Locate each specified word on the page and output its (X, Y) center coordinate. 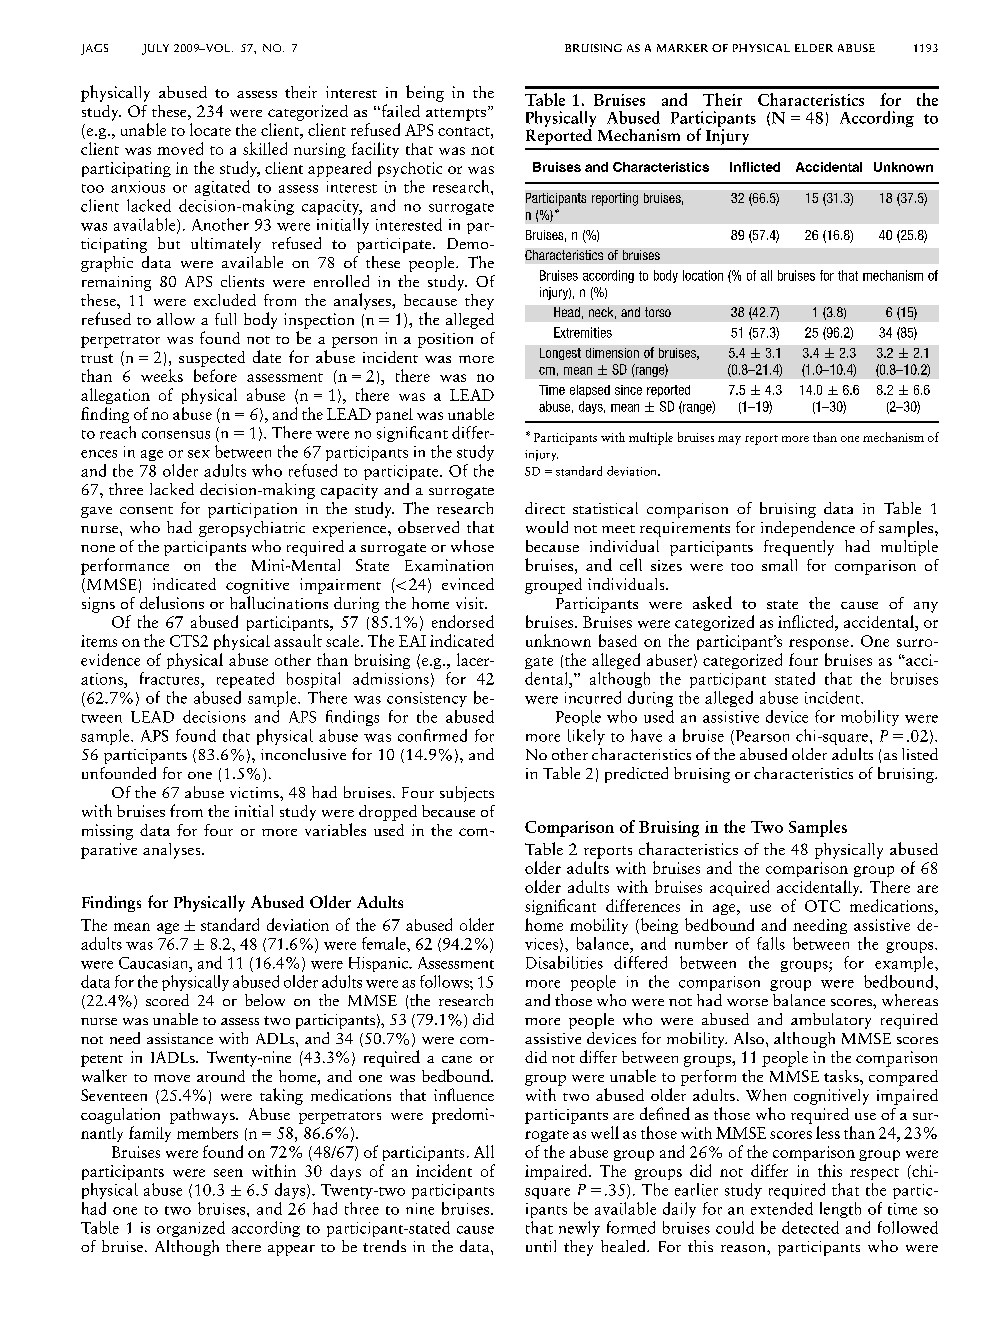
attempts (456, 114)
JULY (155, 49)
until (541, 1246)
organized (191, 1229)
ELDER (814, 48)
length (840, 1210)
